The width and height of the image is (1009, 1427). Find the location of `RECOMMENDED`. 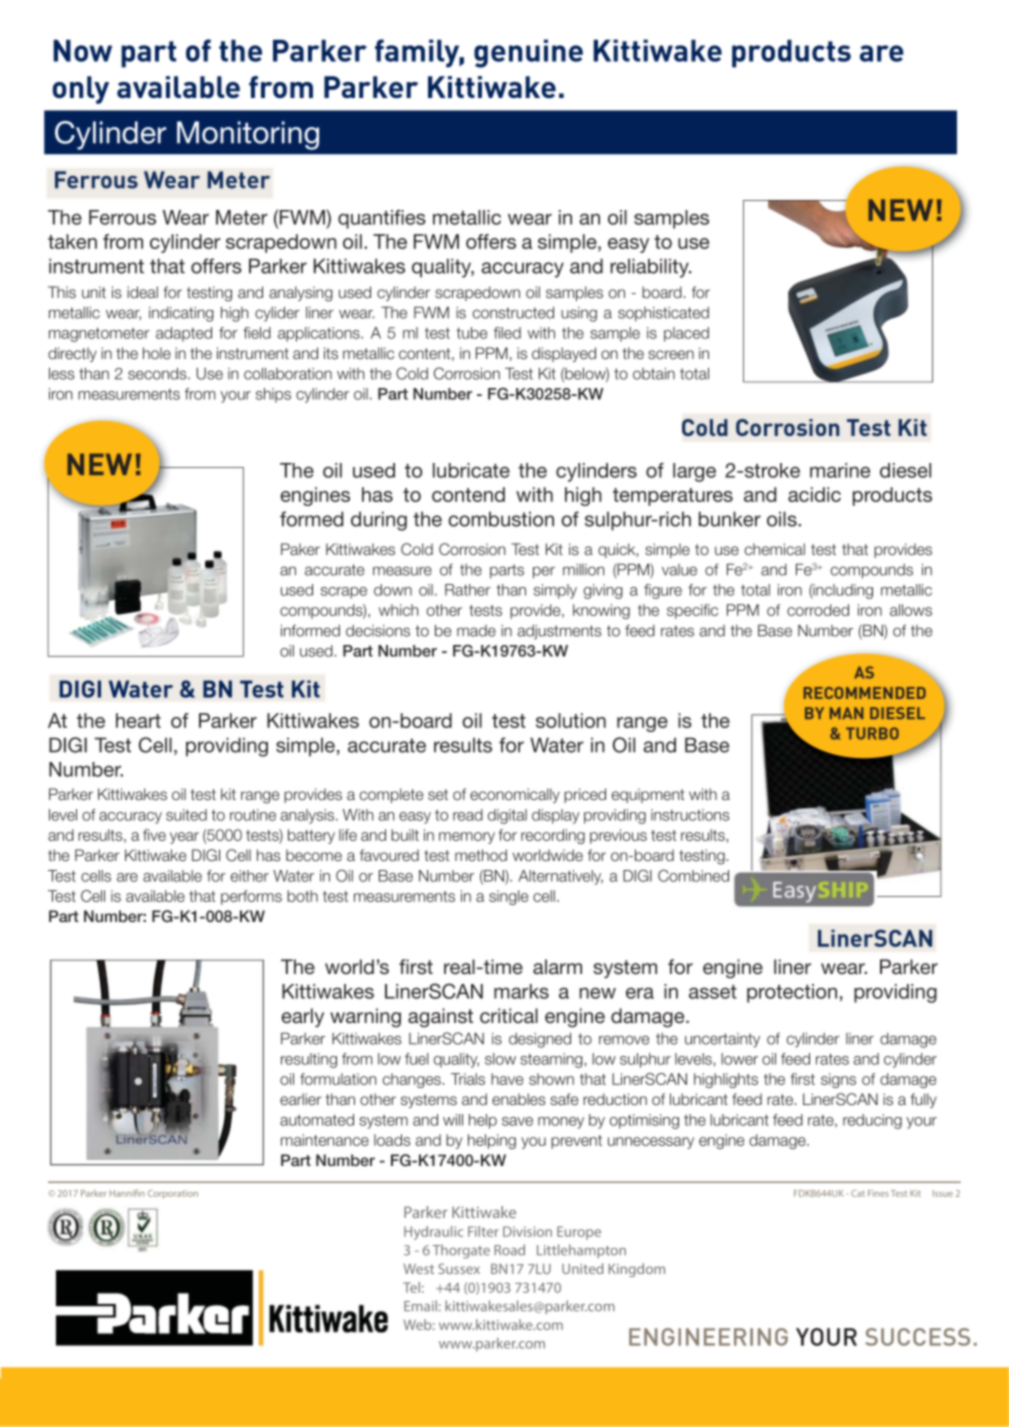

RECOMMENDED is located at coordinates (865, 693).
